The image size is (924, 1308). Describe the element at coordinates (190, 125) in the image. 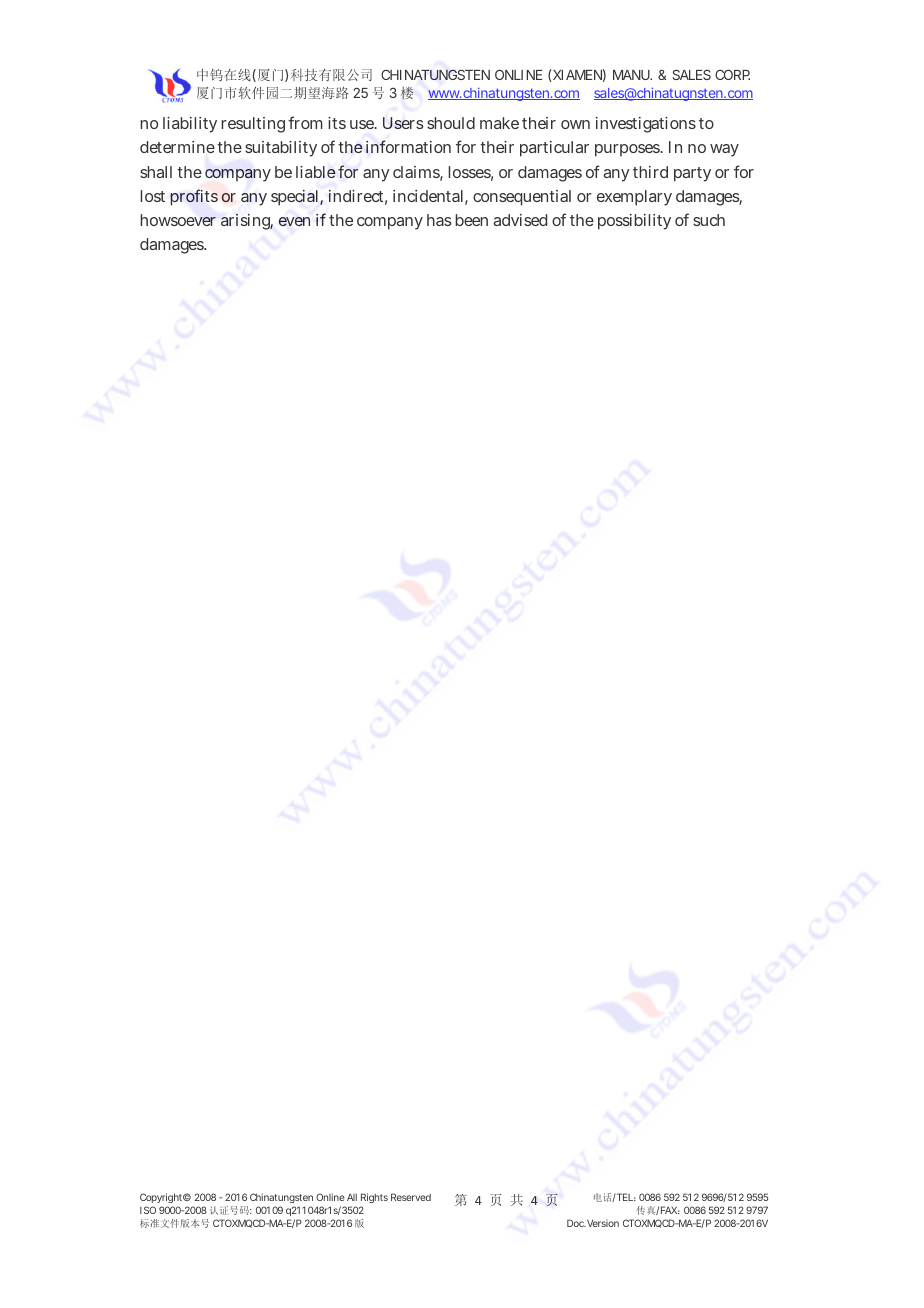

I see `liability` at that location.
